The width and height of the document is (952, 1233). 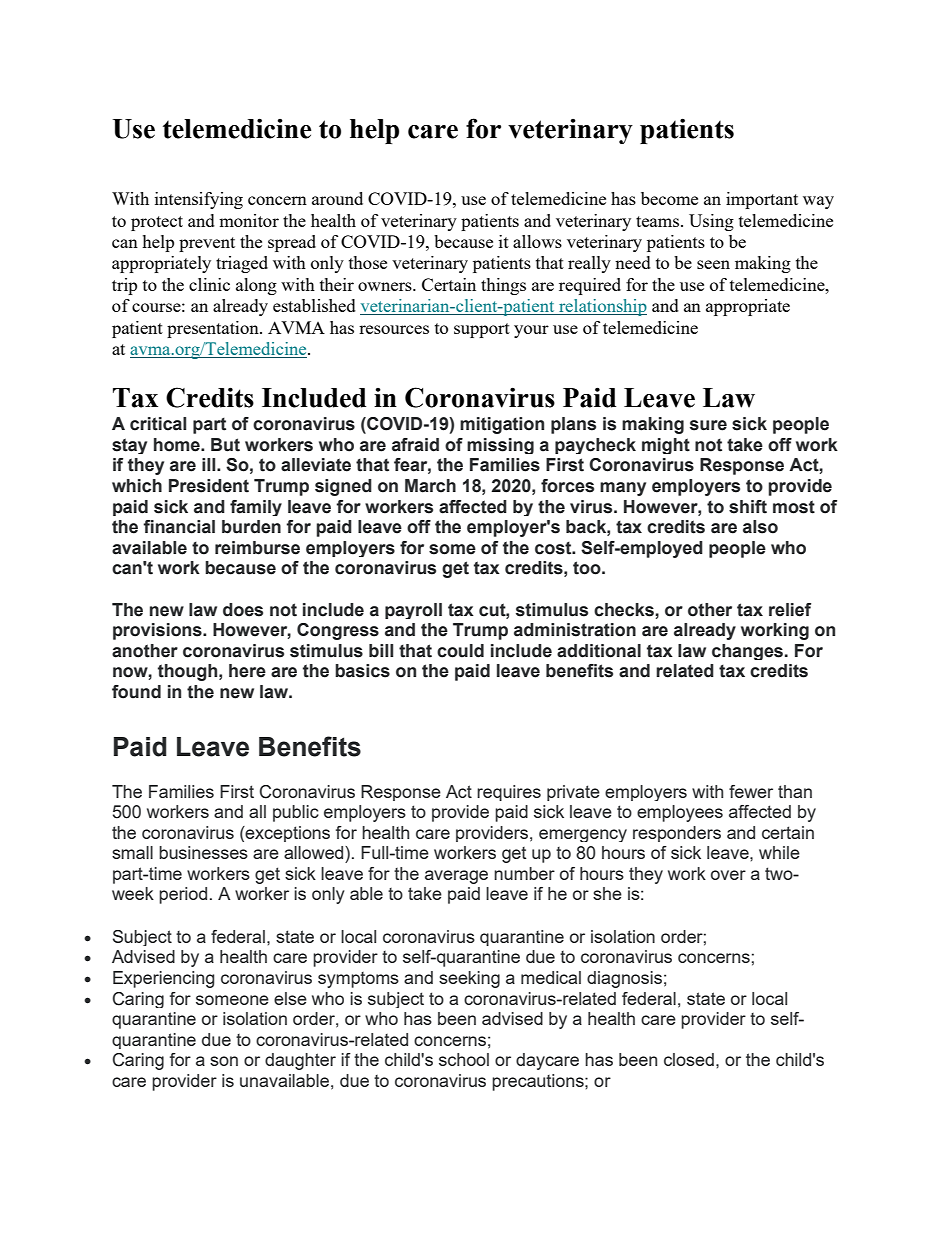 I want to click on allows, so click(x=537, y=241).
